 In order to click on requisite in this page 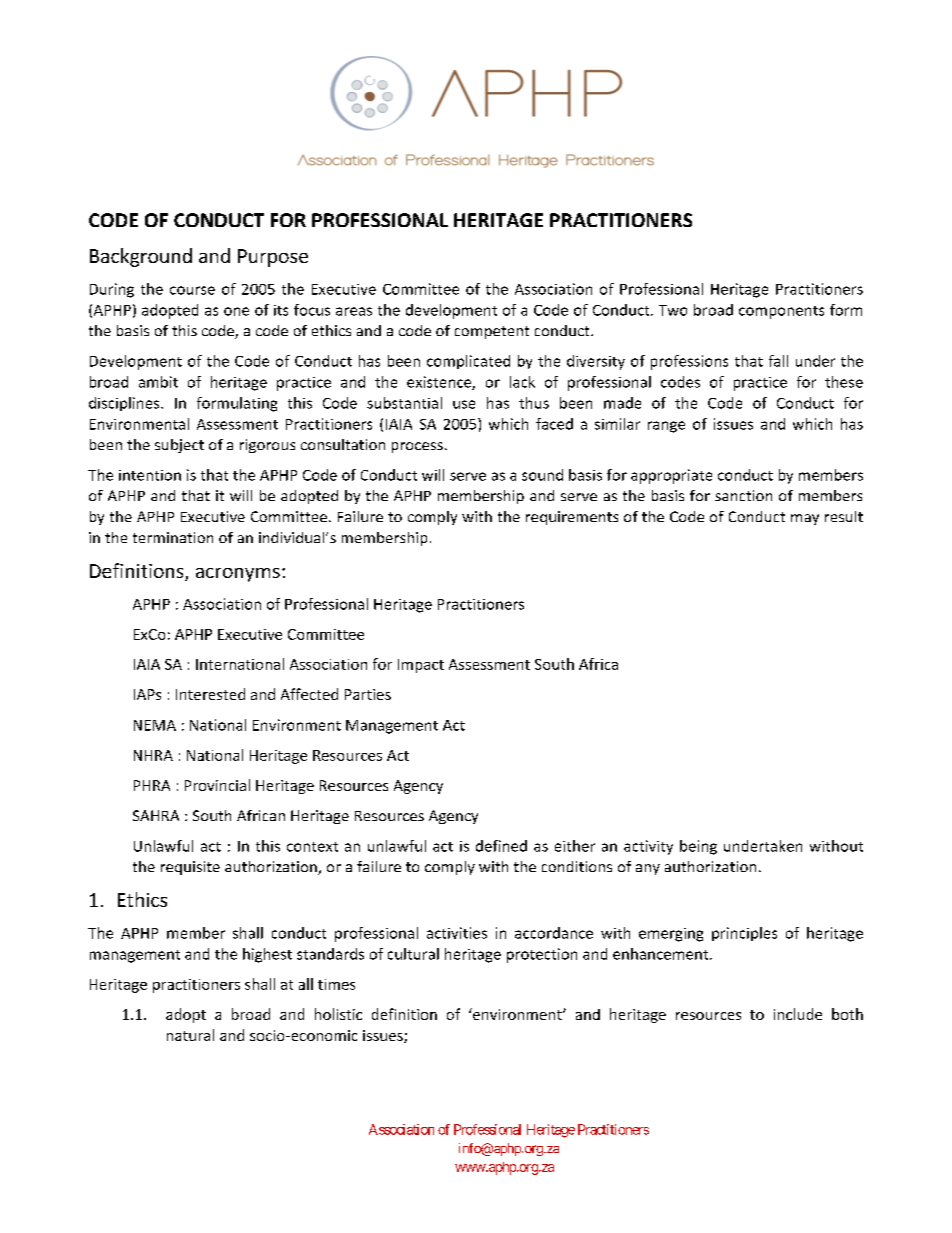, I will do `click(190, 868)`.
